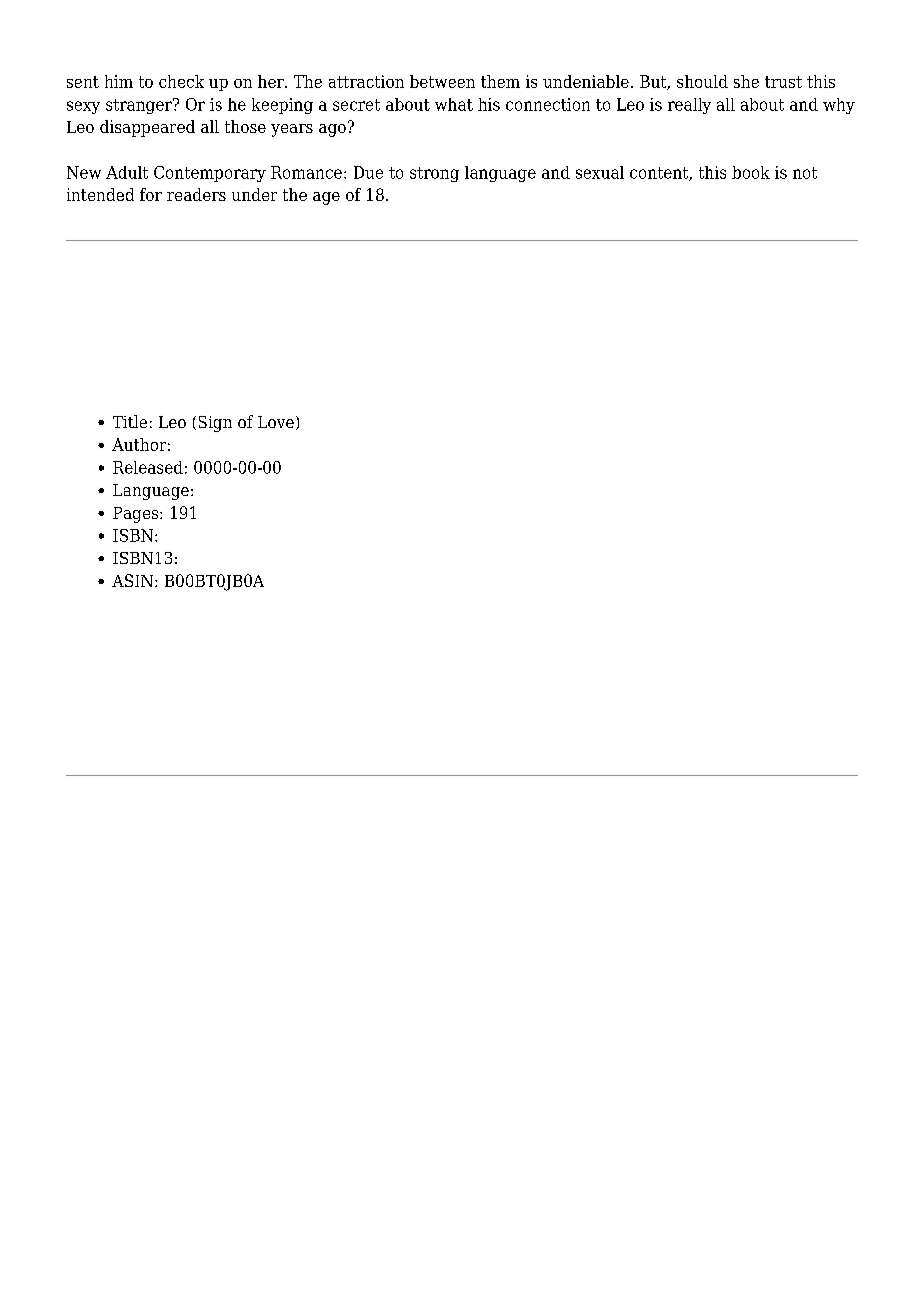 This screenshot has width=924, height=1308. What do you see at coordinates (148, 467) in the screenshot?
I see `Released` at bounding box center [148, 467].
